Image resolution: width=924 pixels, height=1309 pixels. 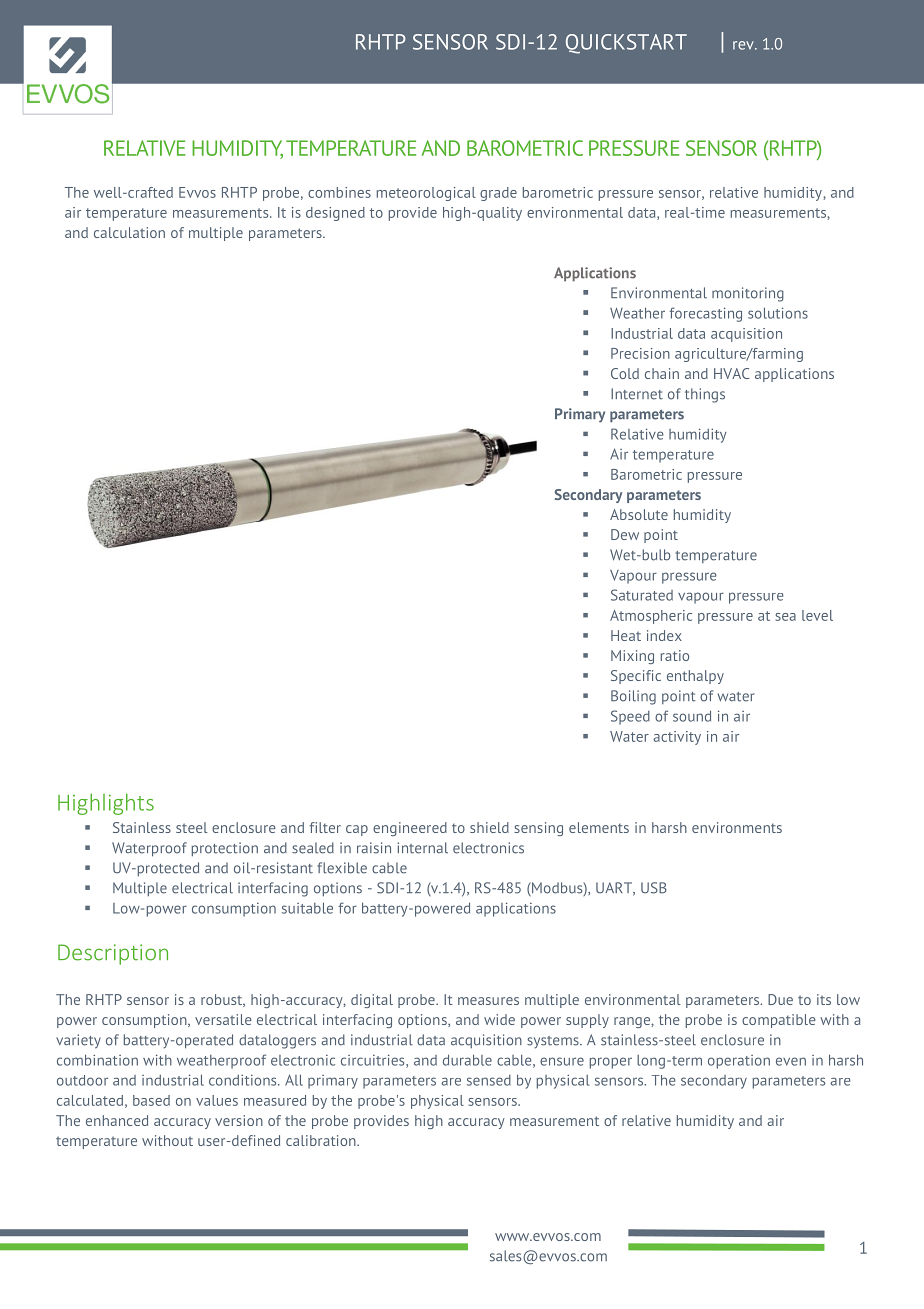 What do you see at coordinates (129, 232) in the document?
I see `calculation` at bounding box center [129, 232].
